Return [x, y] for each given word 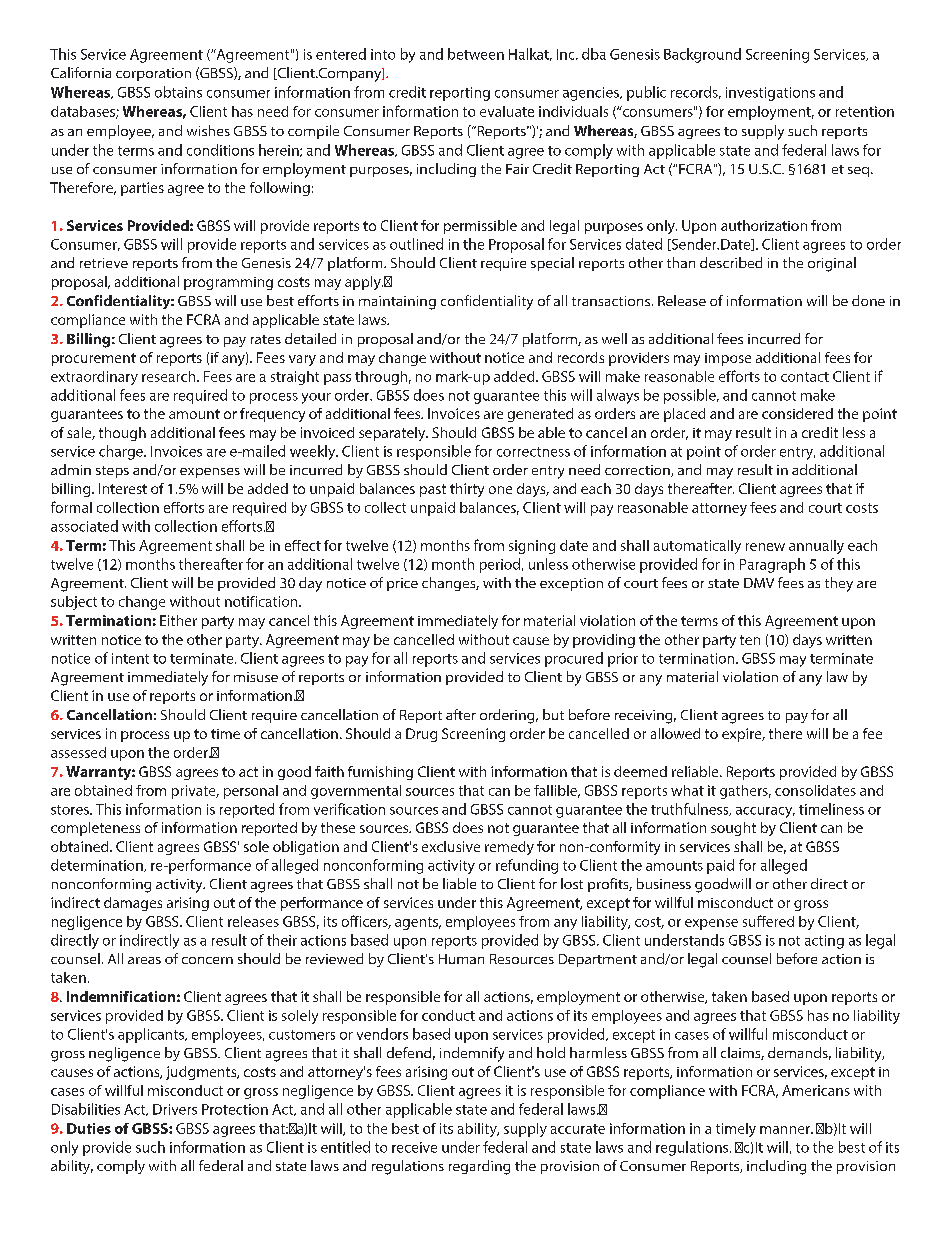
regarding [479, 1167]
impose [728, 359]
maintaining [397, 303]
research [170, 376]
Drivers [175, 1109]
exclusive [451, 846]
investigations [770, 94]
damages [133, 904]
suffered [768, 921]
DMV [759, 583]
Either [178, 620]
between [476, 54]
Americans [816, 1090]
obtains [178, 92]
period [500, 565]
